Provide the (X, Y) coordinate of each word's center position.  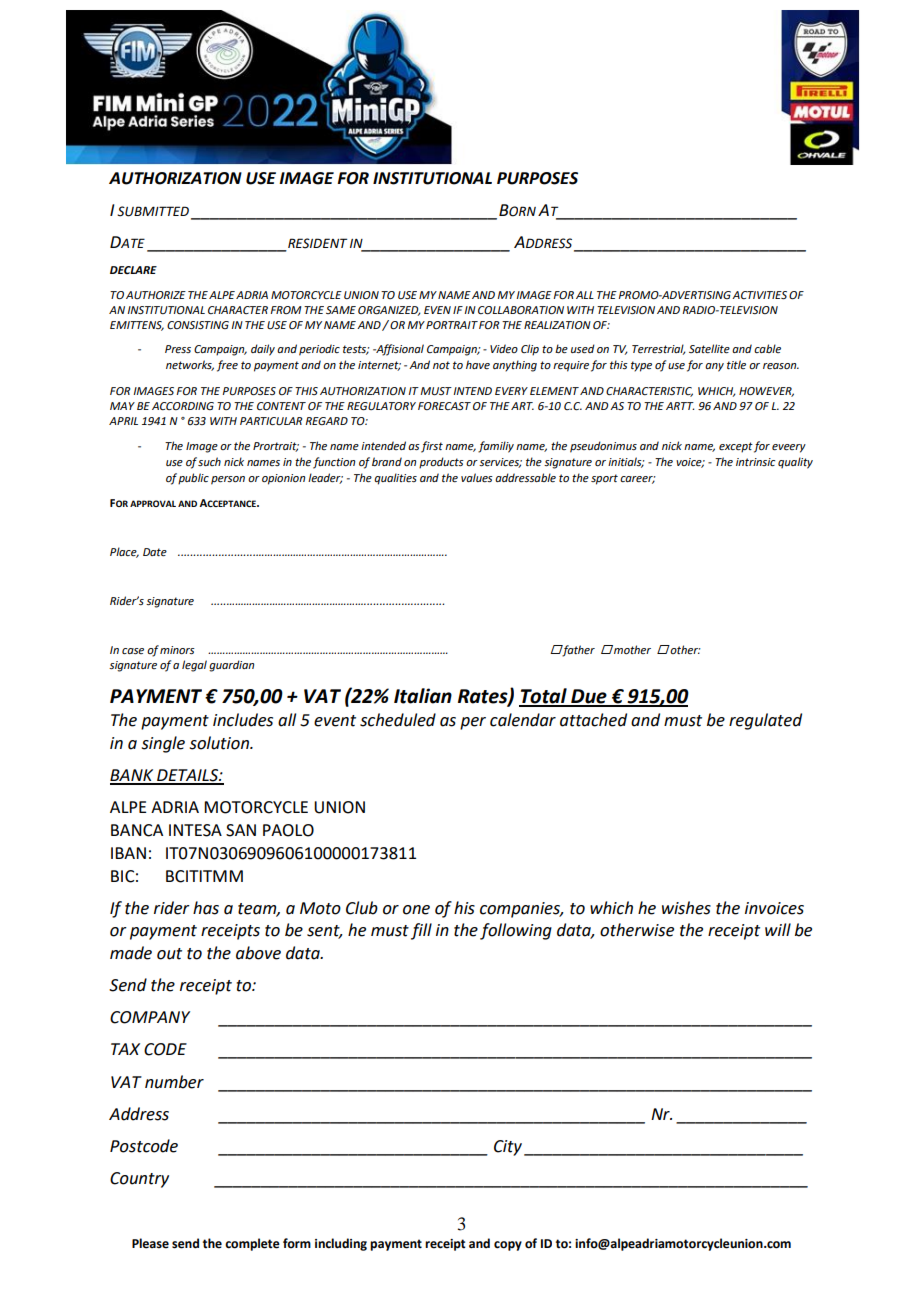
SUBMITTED (153, 211)
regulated (765, 721)
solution (220, 743)
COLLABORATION (521, 310)
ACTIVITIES (759, 295)
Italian (423, 696)
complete (252, 1244)
